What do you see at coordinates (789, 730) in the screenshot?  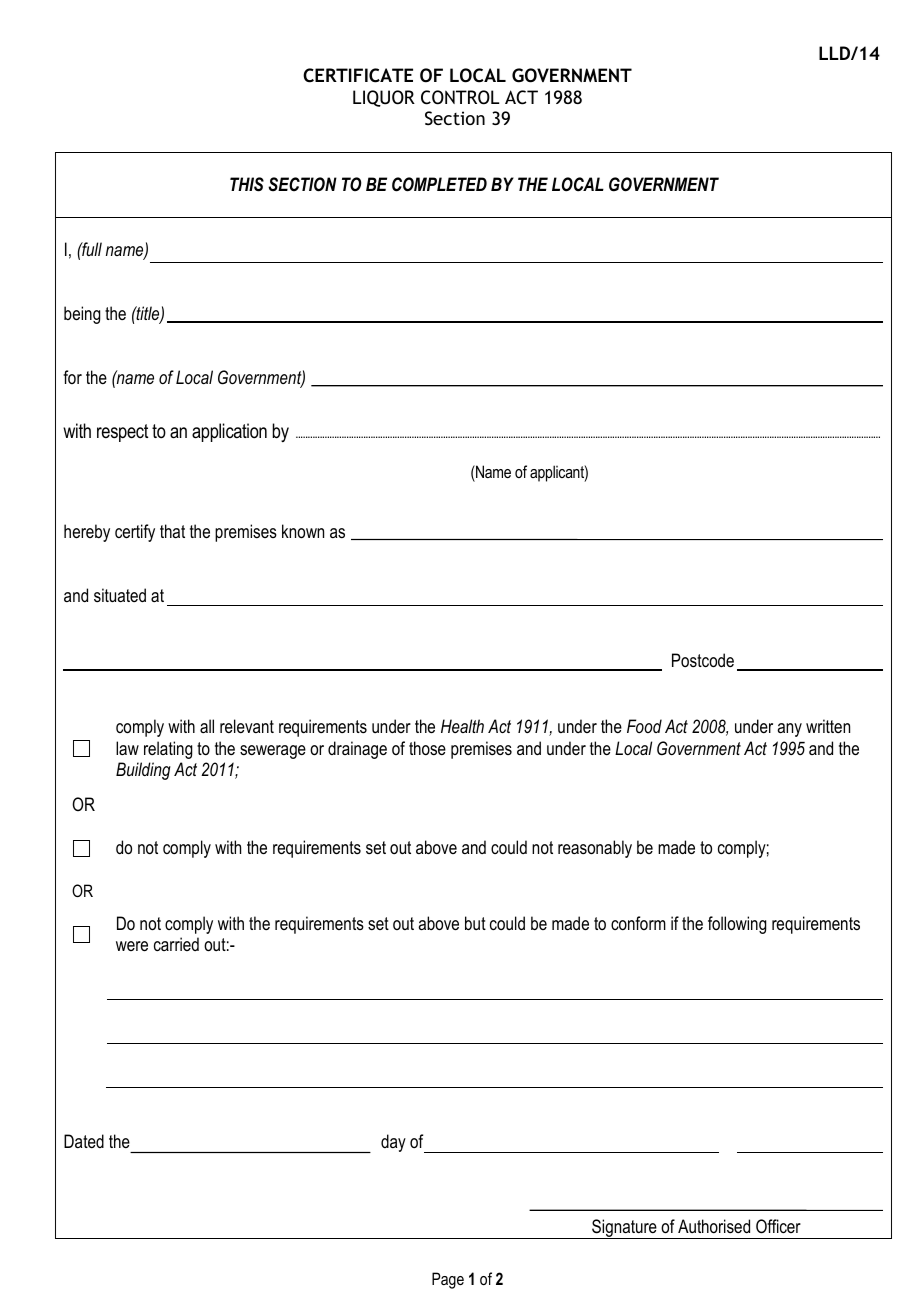 I see `any` at bounding box center [789, 730].
